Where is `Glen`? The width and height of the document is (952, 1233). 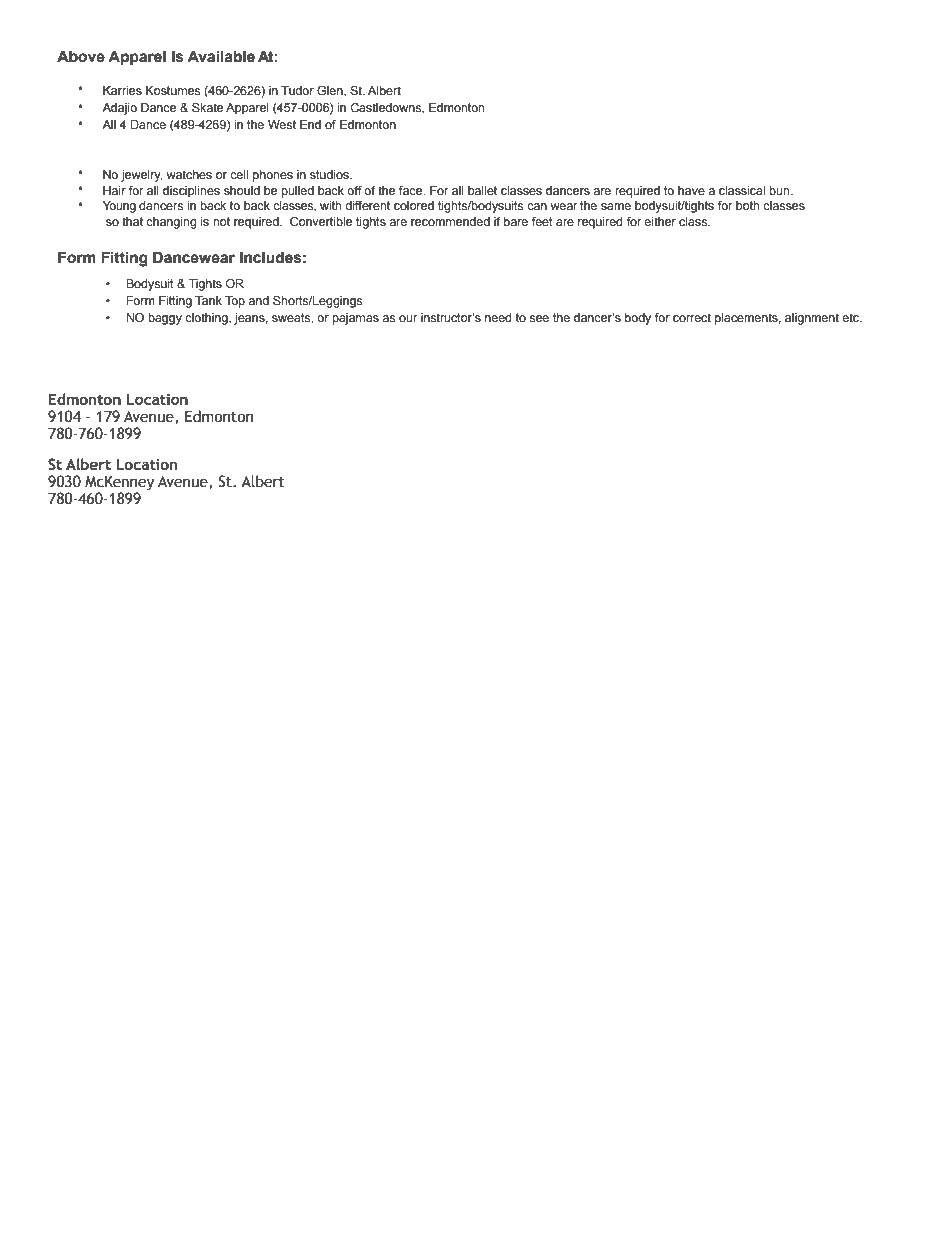 Glen is located at coordinates (331, 91).
